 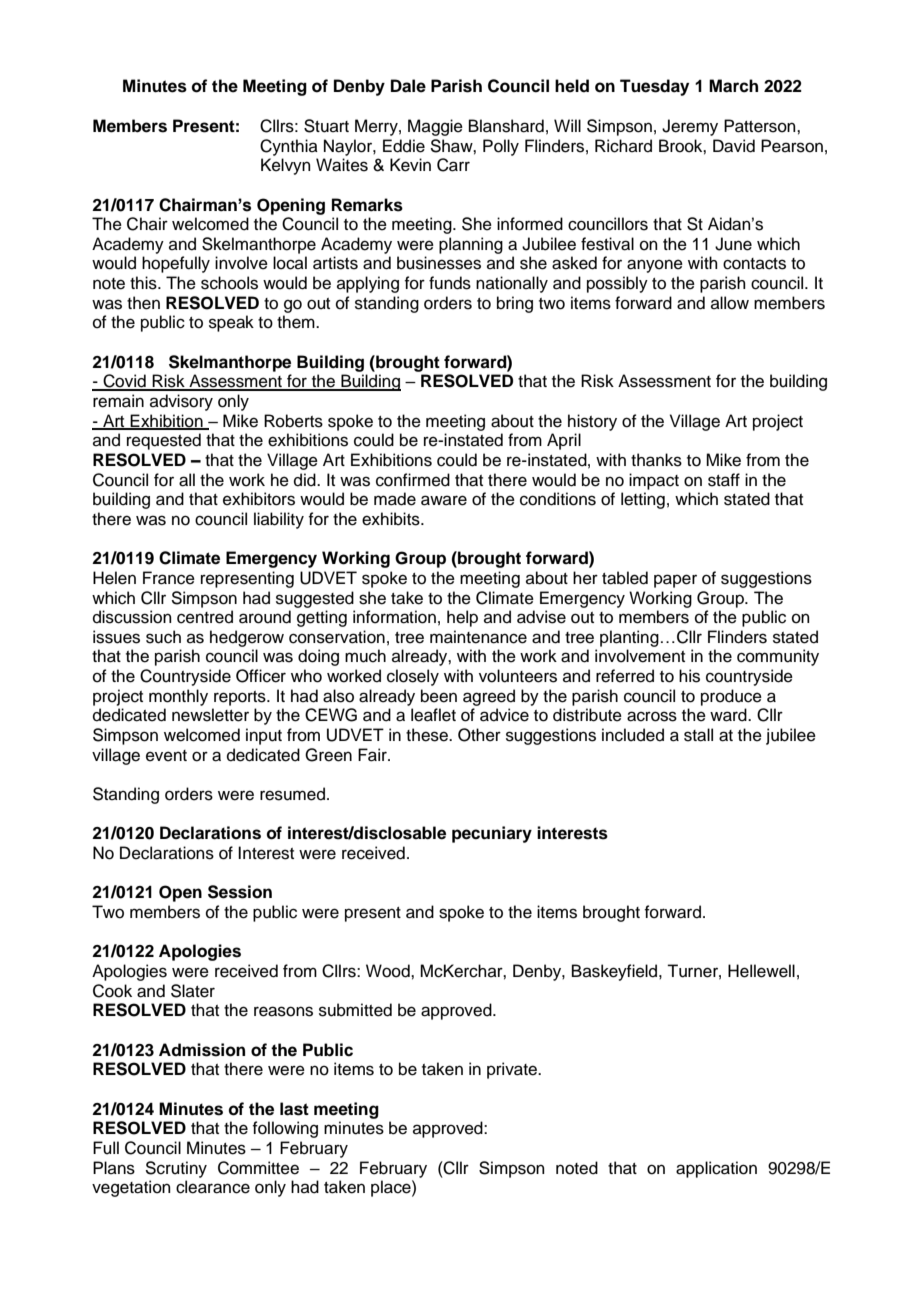 What do you see at coordinates (435, 127) in the image?
I see `Maggie` at bounding box center [435, 127].
